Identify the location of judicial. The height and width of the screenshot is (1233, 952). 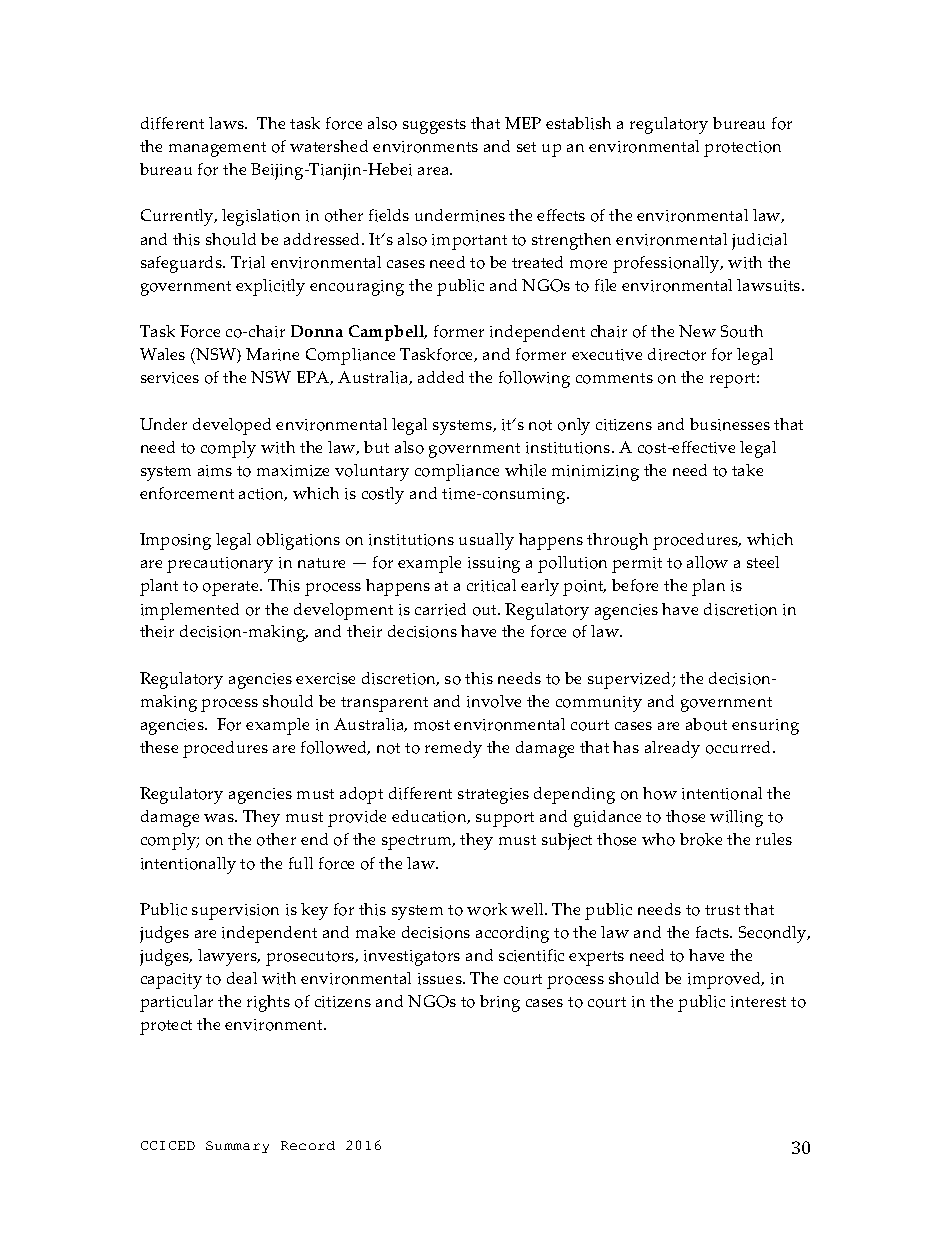
(759, 241).
